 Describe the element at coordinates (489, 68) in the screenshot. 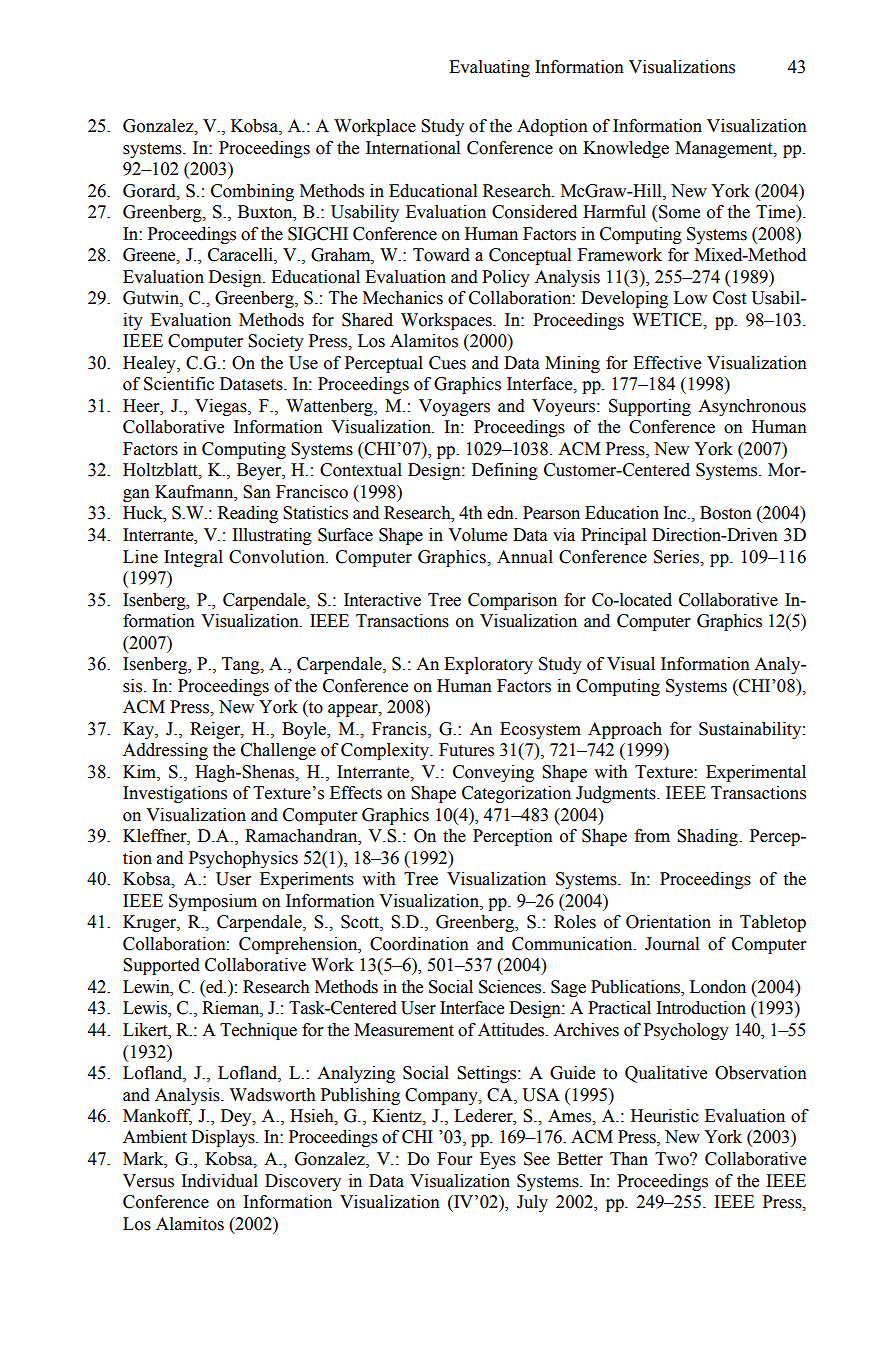

I see `Evaluating` at that location.
